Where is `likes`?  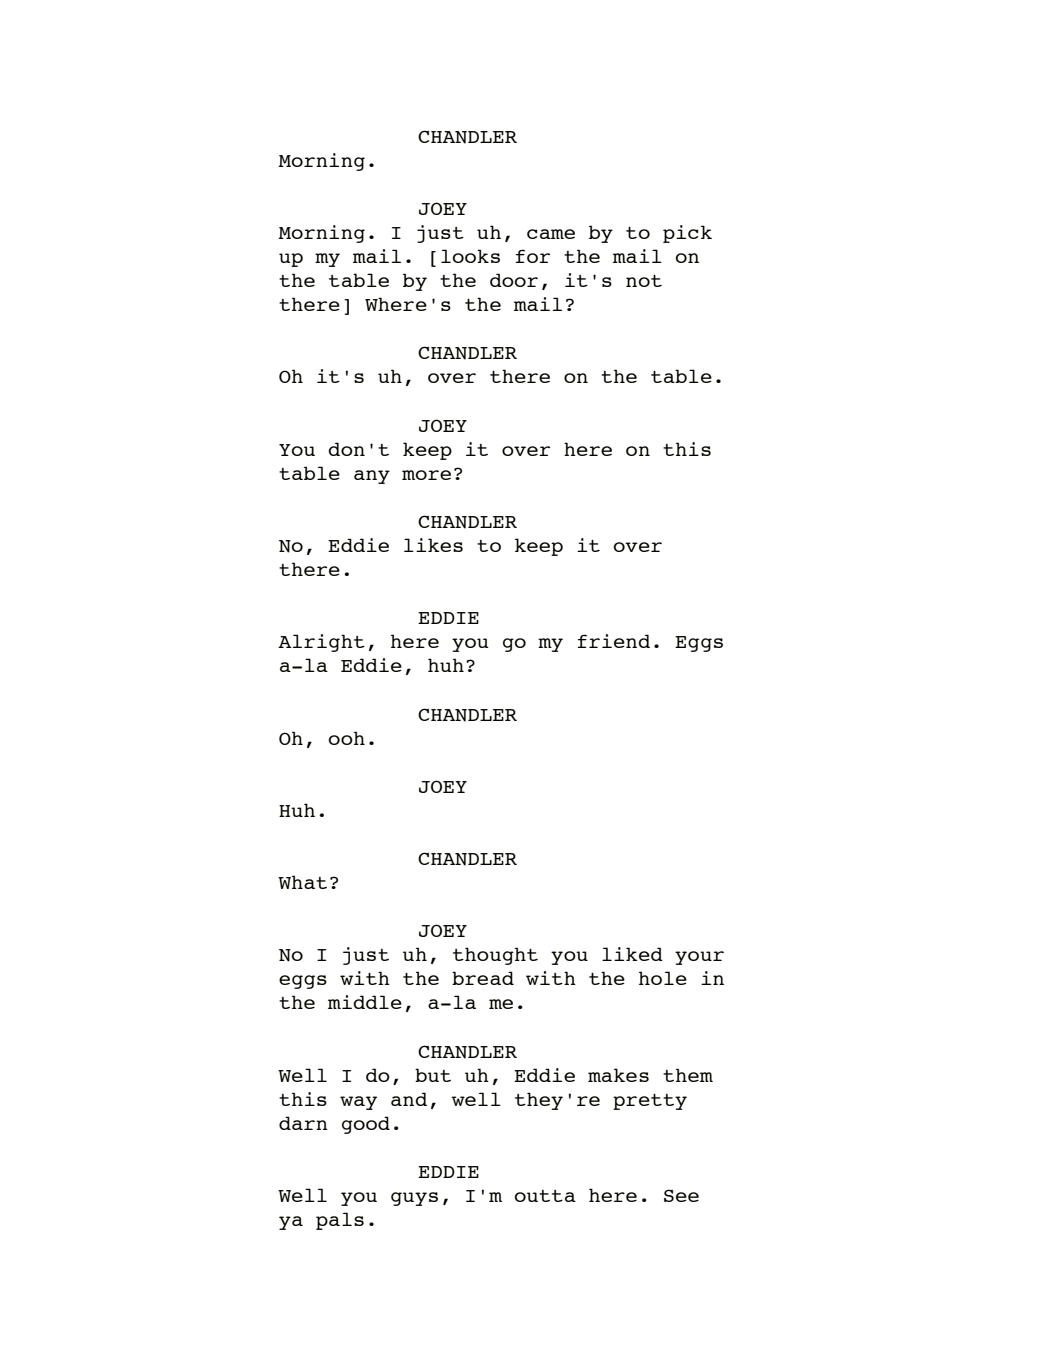 likes is located at coordinates (433, 545).
